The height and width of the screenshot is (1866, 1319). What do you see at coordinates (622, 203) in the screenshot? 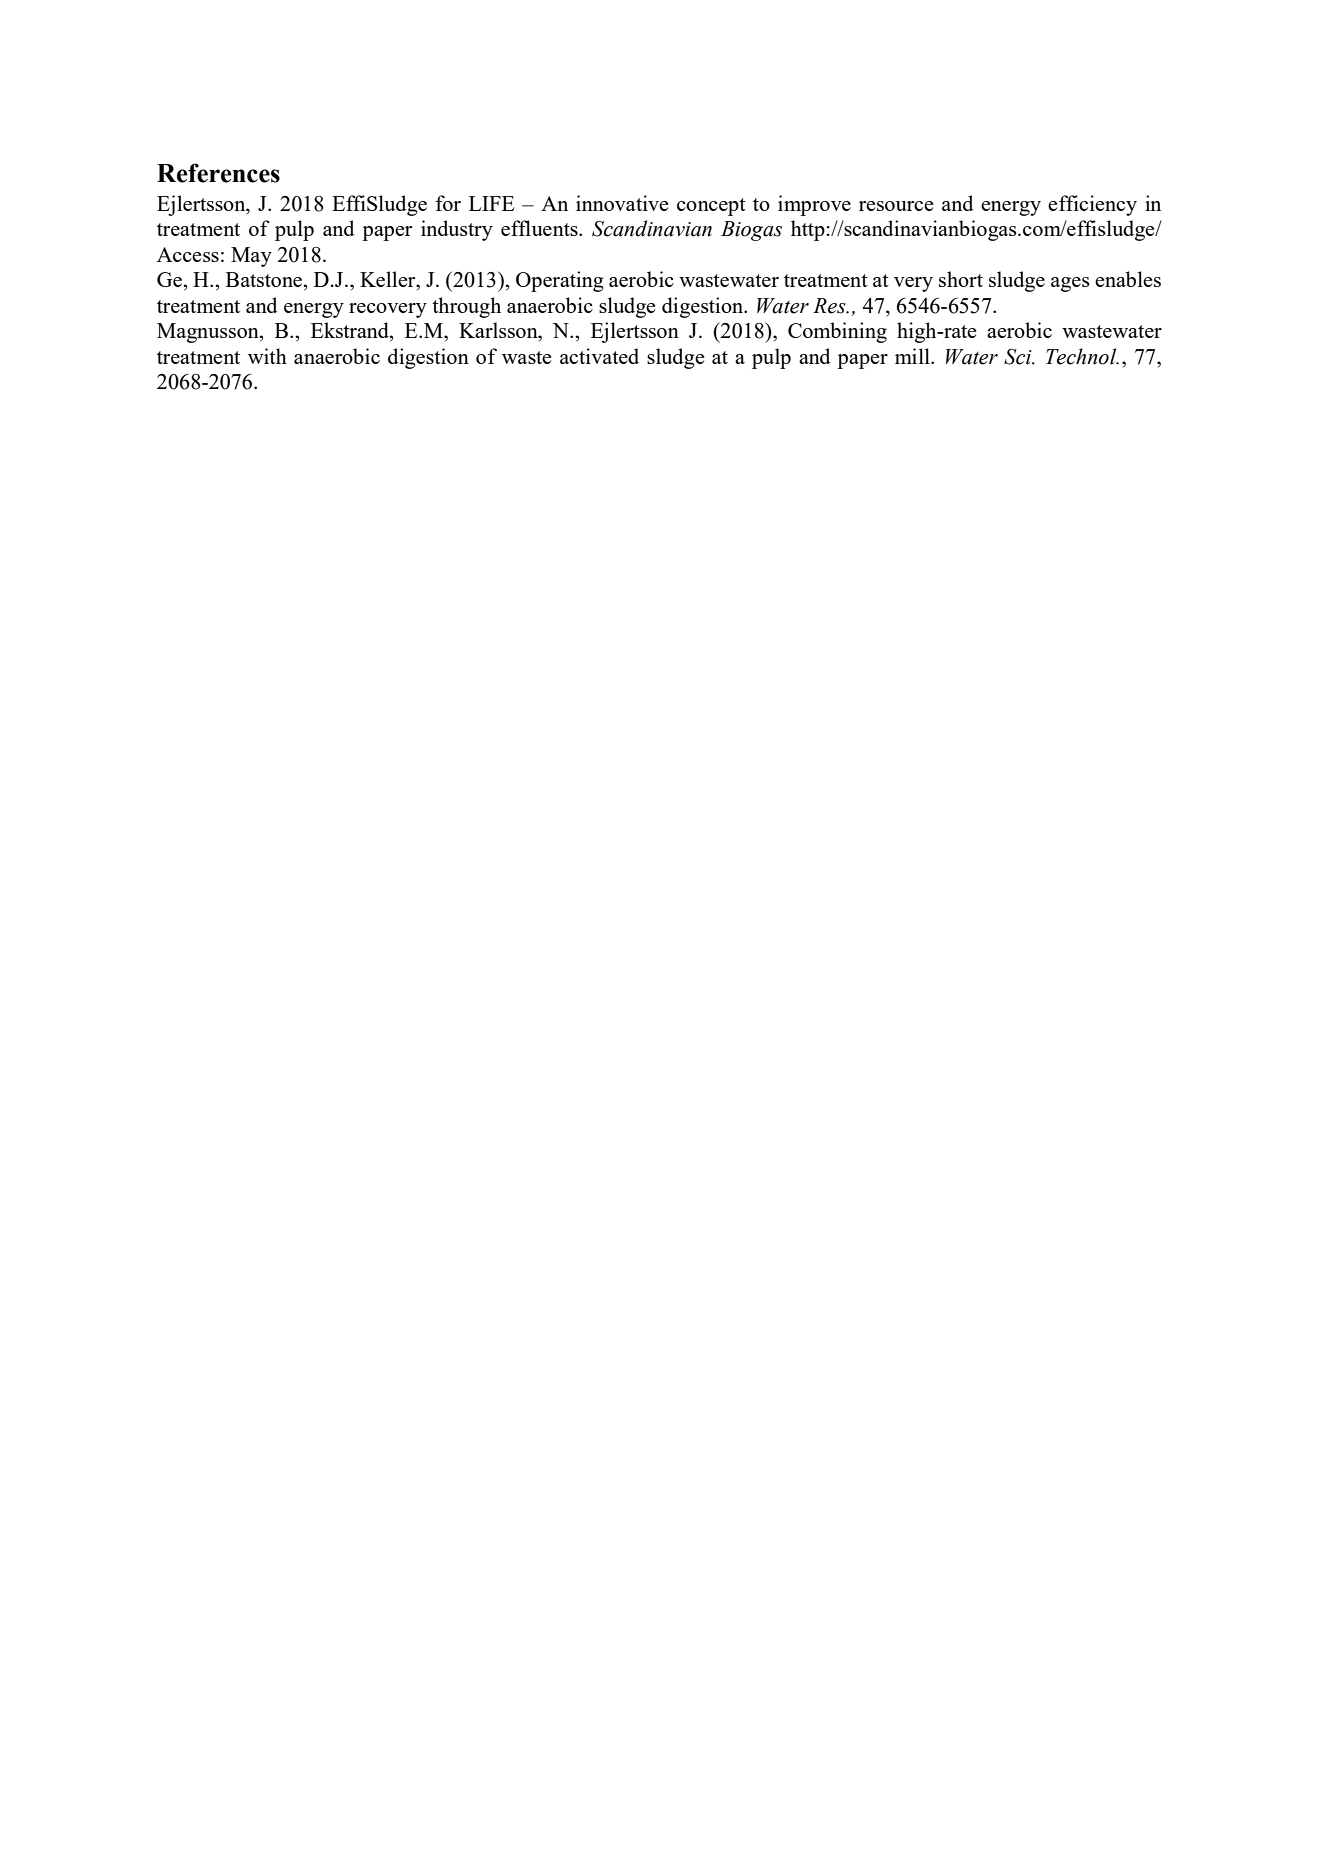
I see `innovative` at bounding box center [622, 203].
